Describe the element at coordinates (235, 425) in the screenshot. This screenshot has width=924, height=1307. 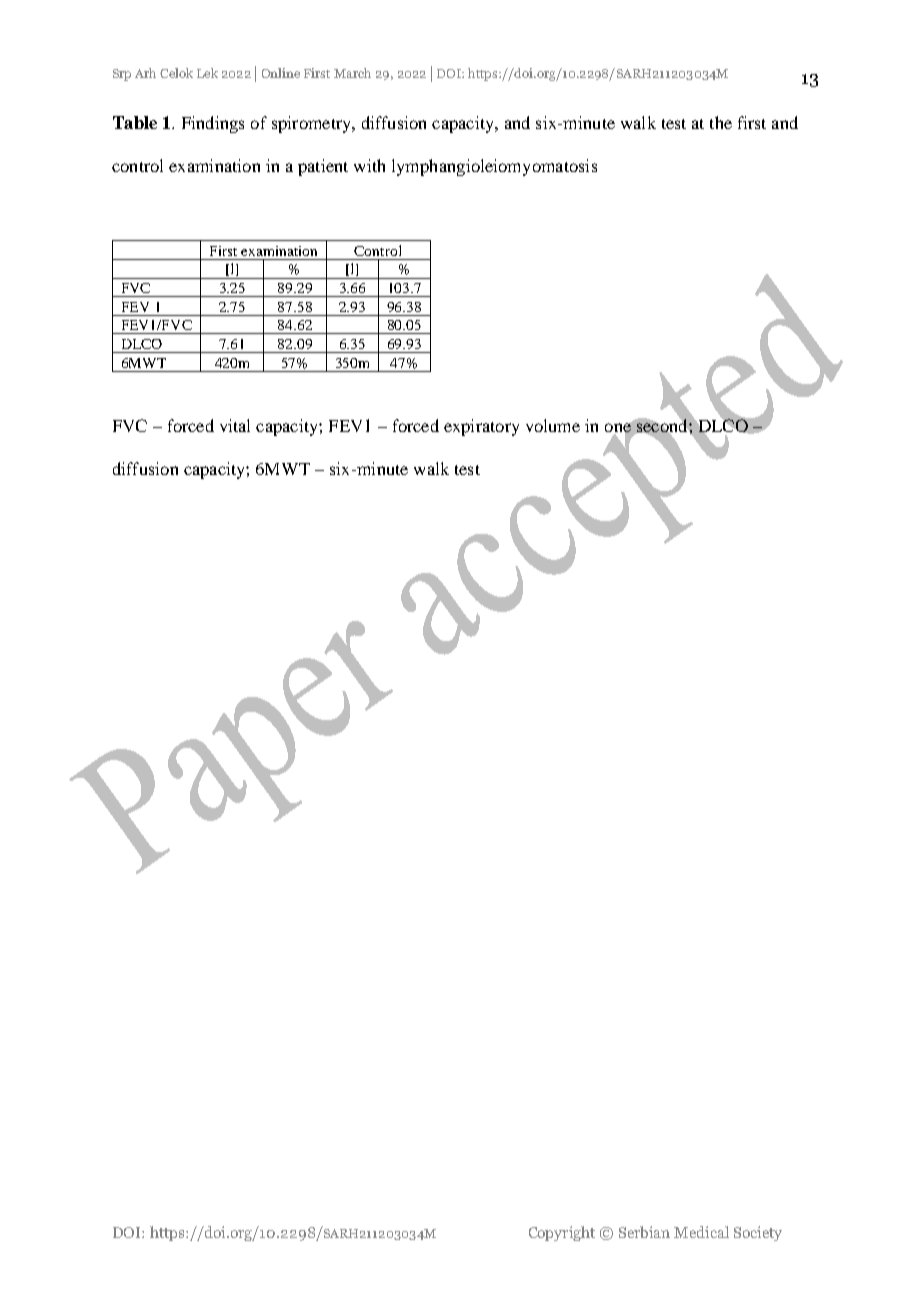
I see `vital` at that location.
